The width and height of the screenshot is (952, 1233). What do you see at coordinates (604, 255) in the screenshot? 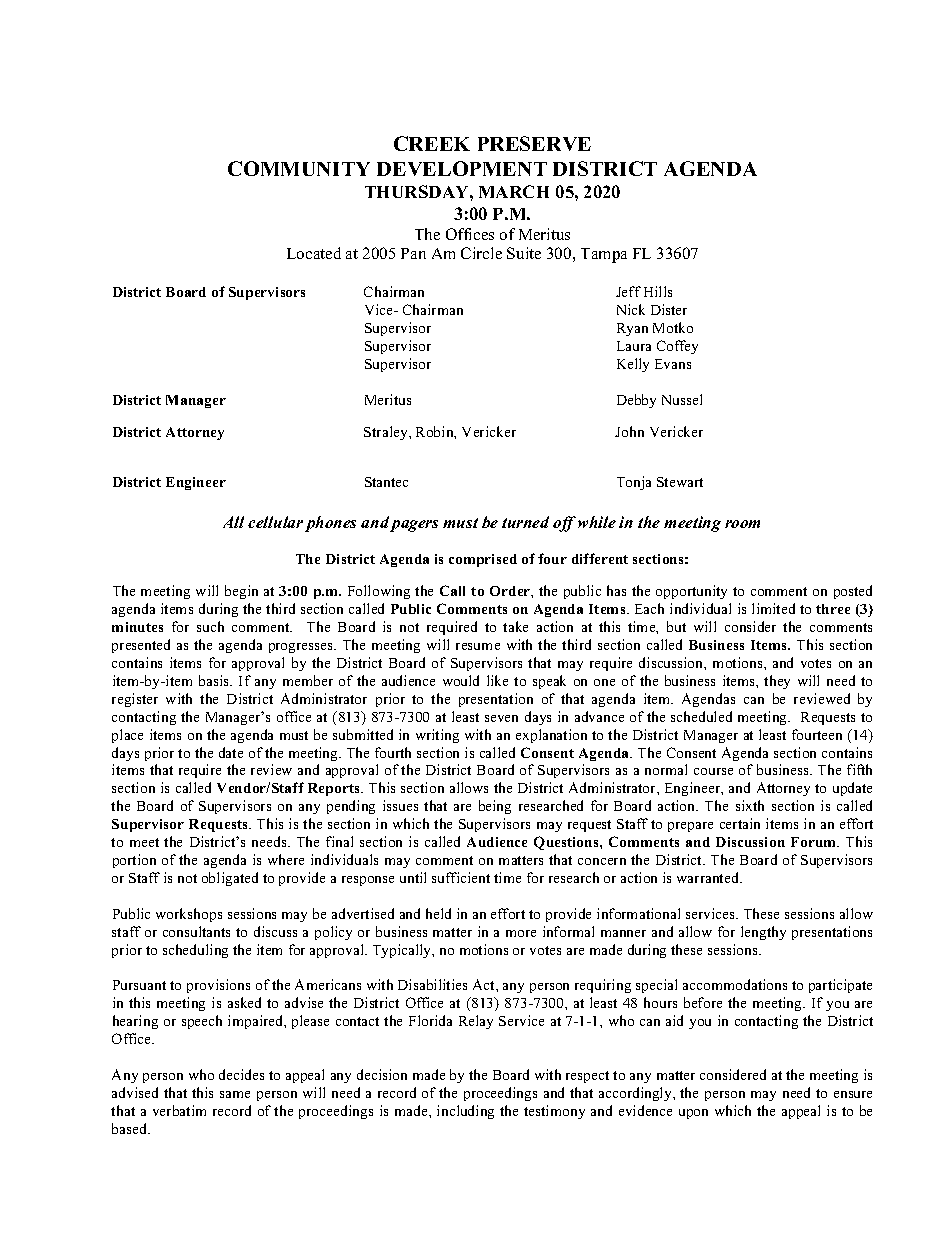
I see `Tampa` at bounding box center [604, 255].
